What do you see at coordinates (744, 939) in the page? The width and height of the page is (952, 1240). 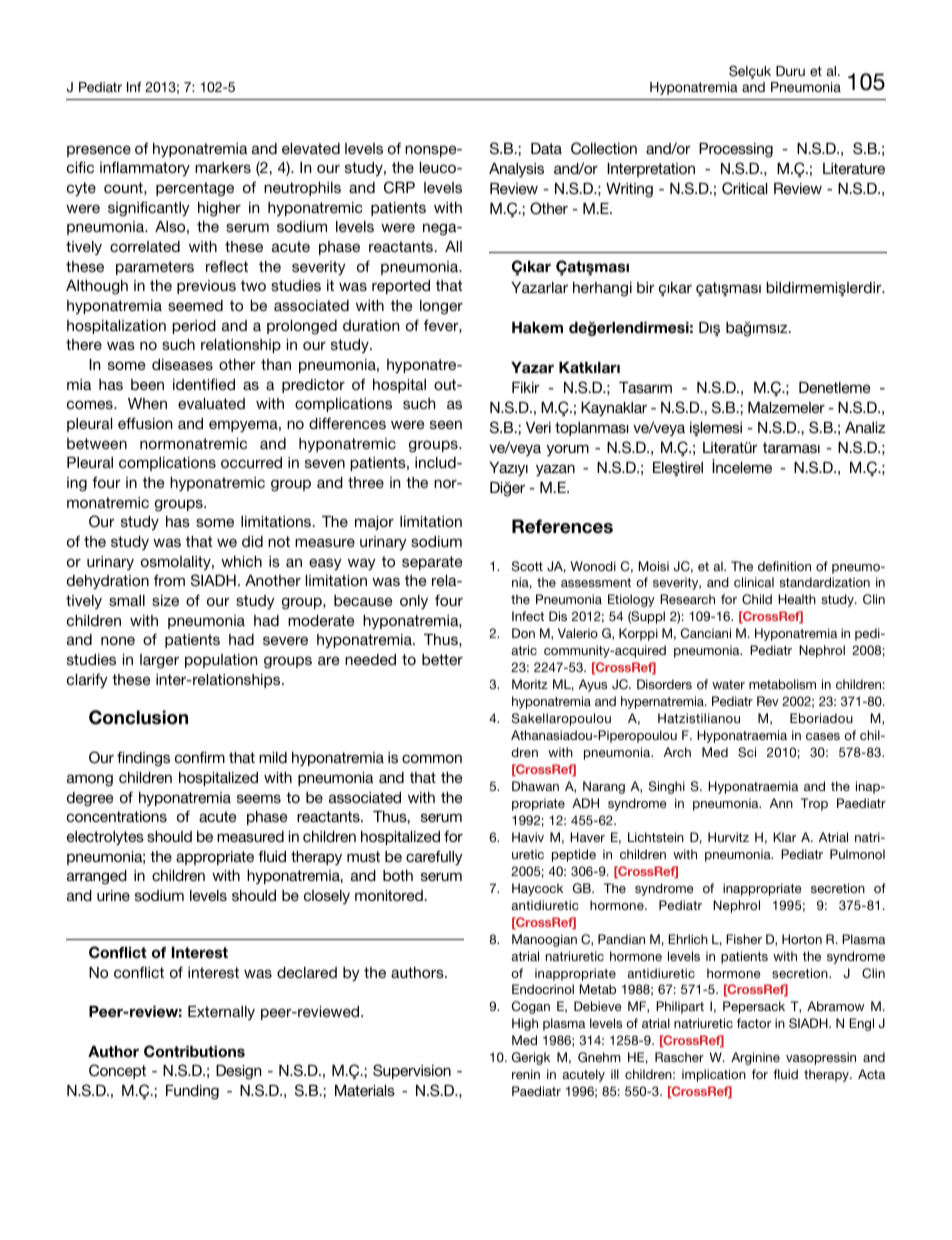 I see `Fisher` at bounding box center [744, 939].
